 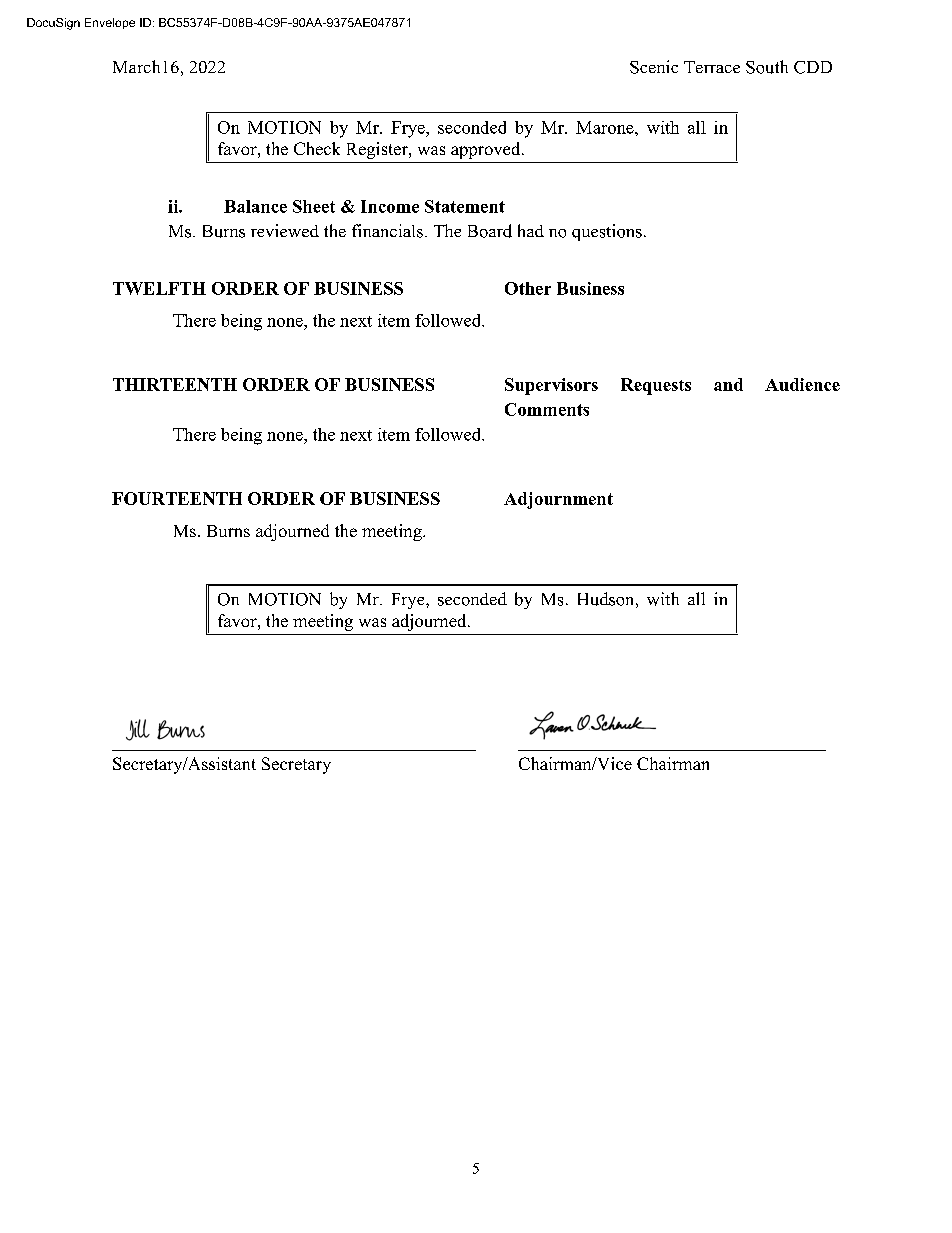 I want to click on Scenic, so click(x=654, y=67).
